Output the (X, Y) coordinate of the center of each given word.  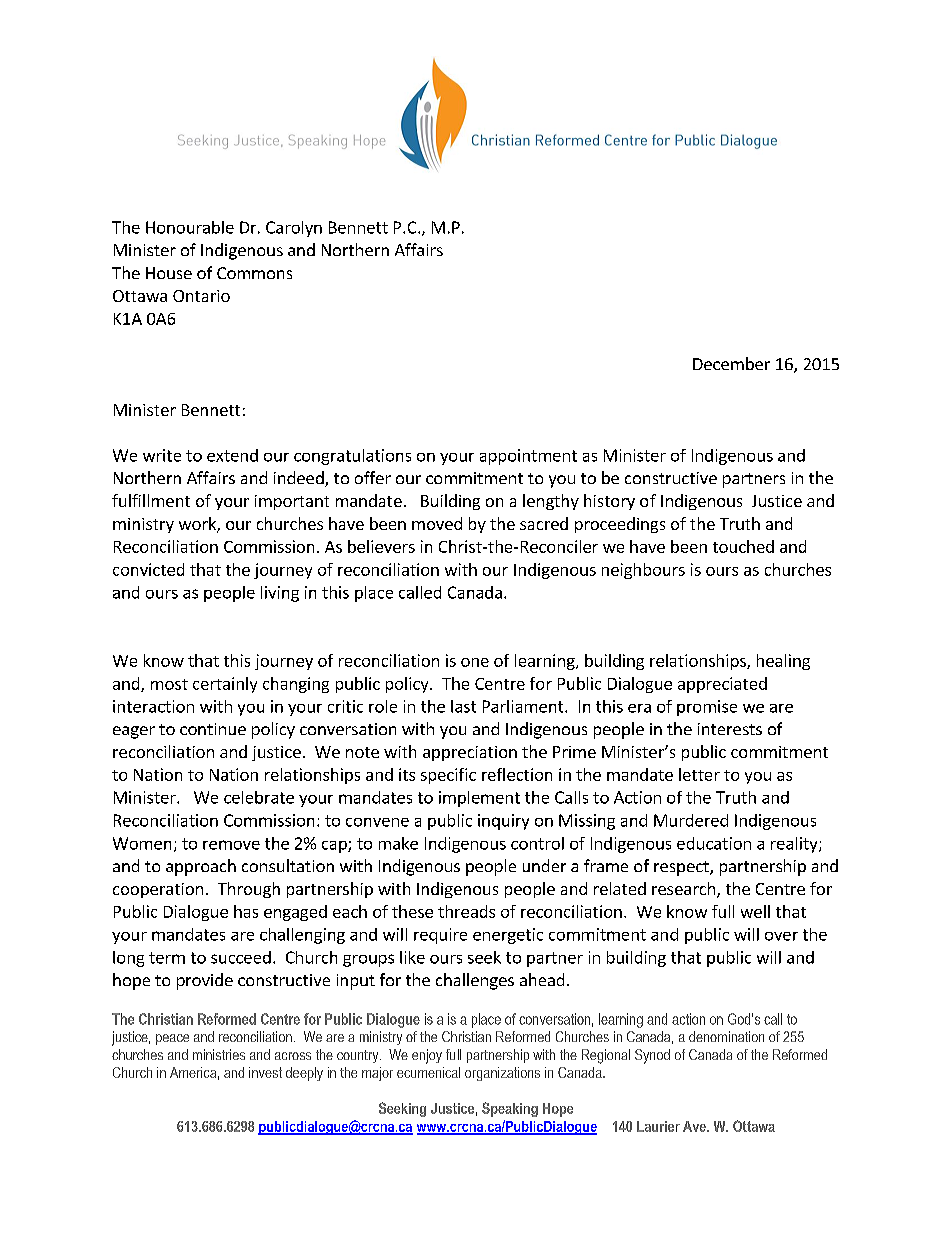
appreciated (722, 685)
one (475, 662)
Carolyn (294, 229)
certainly (225, 685)
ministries (219, 1054)
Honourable (190, 227)
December (731, 363)
